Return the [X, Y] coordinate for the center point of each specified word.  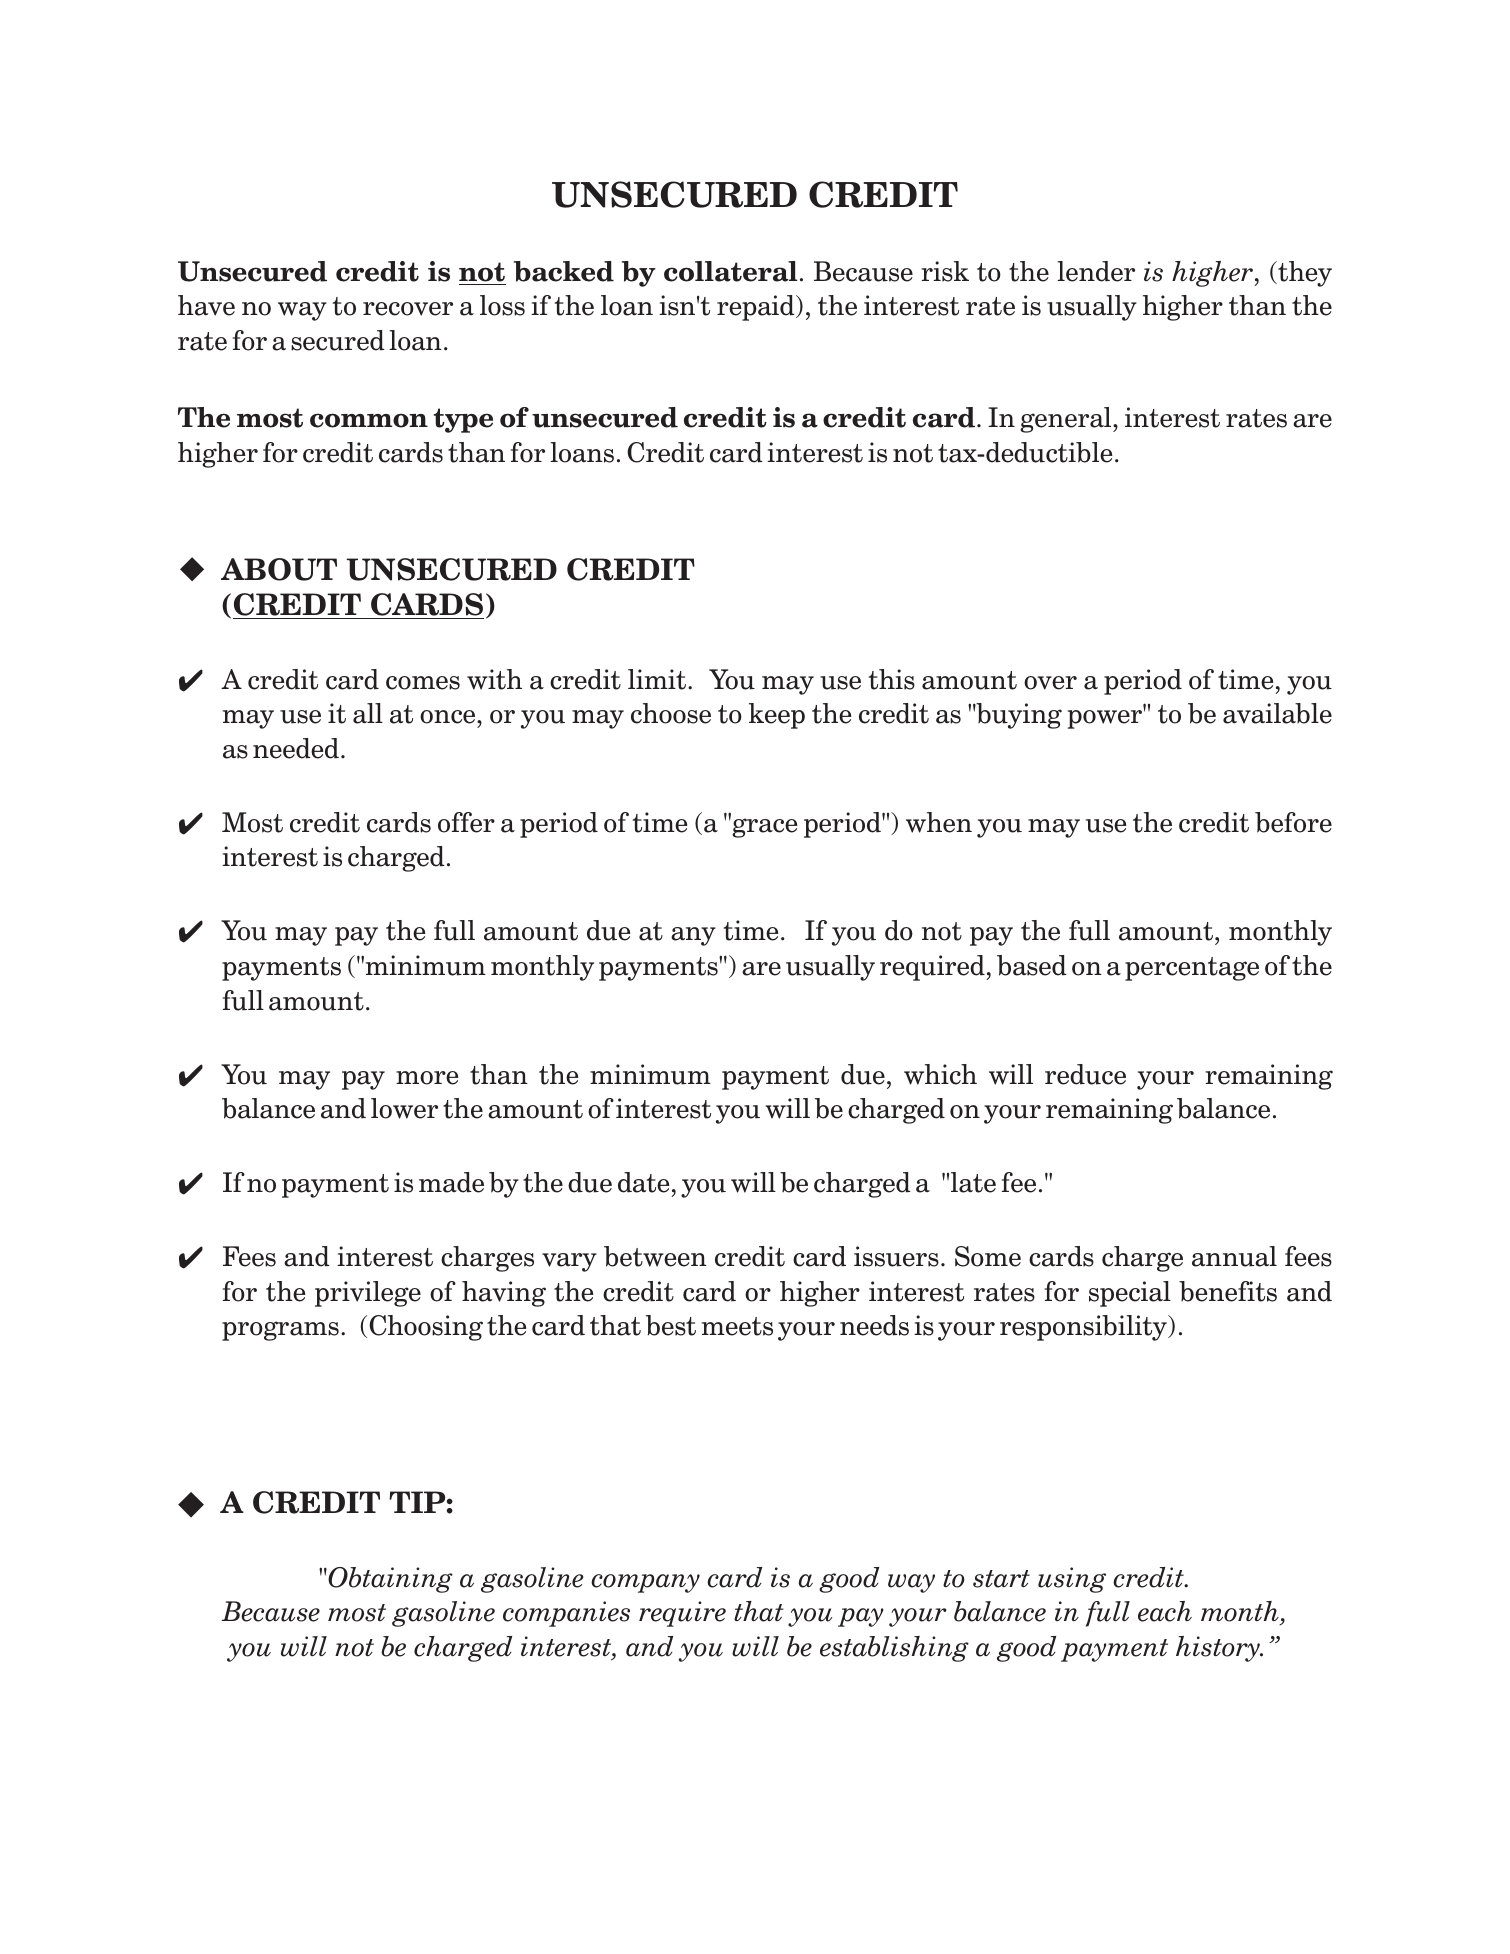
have [206, 305]
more [427, 1078]
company [645, 1583]
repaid [757, 308]
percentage [1192, 969]
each [1165, 1611]
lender [1096, 271]
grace [764, 827]
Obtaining [389, 1580]
